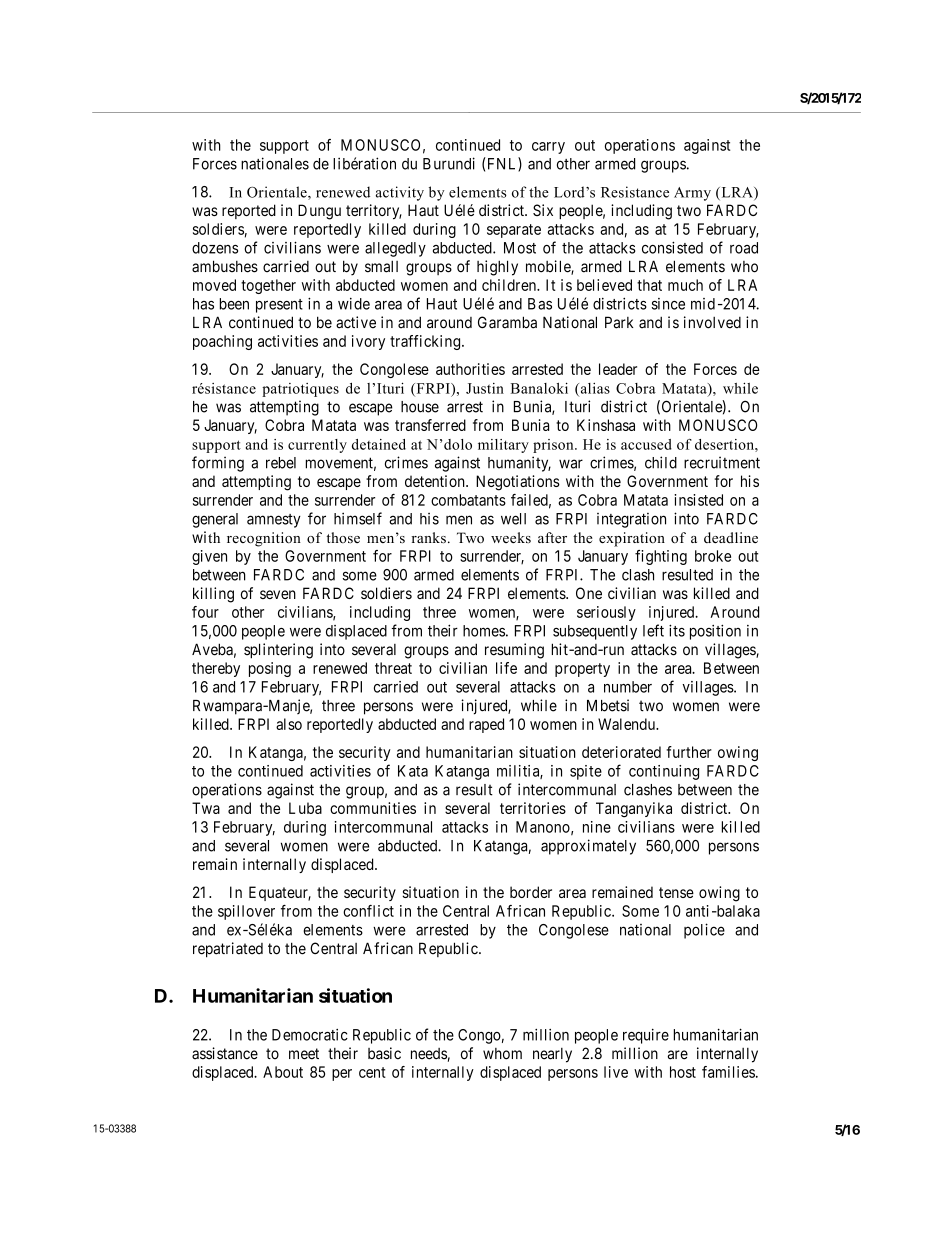  What do you see at coordinates (692, 194) in the image?
I see `Army` at bounding box center [692, 194].
